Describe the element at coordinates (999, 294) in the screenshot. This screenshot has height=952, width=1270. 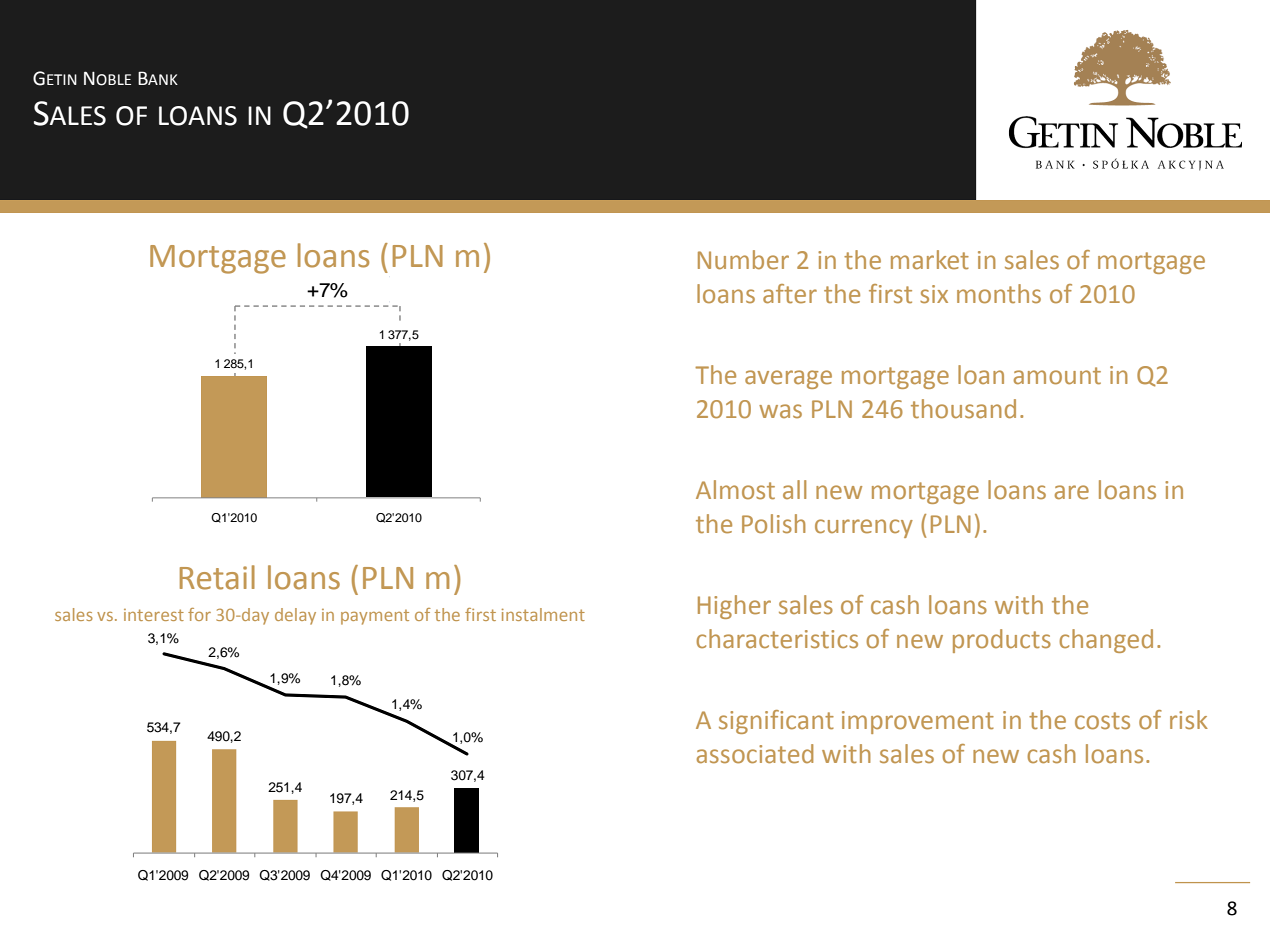
I see `months` at that location.
